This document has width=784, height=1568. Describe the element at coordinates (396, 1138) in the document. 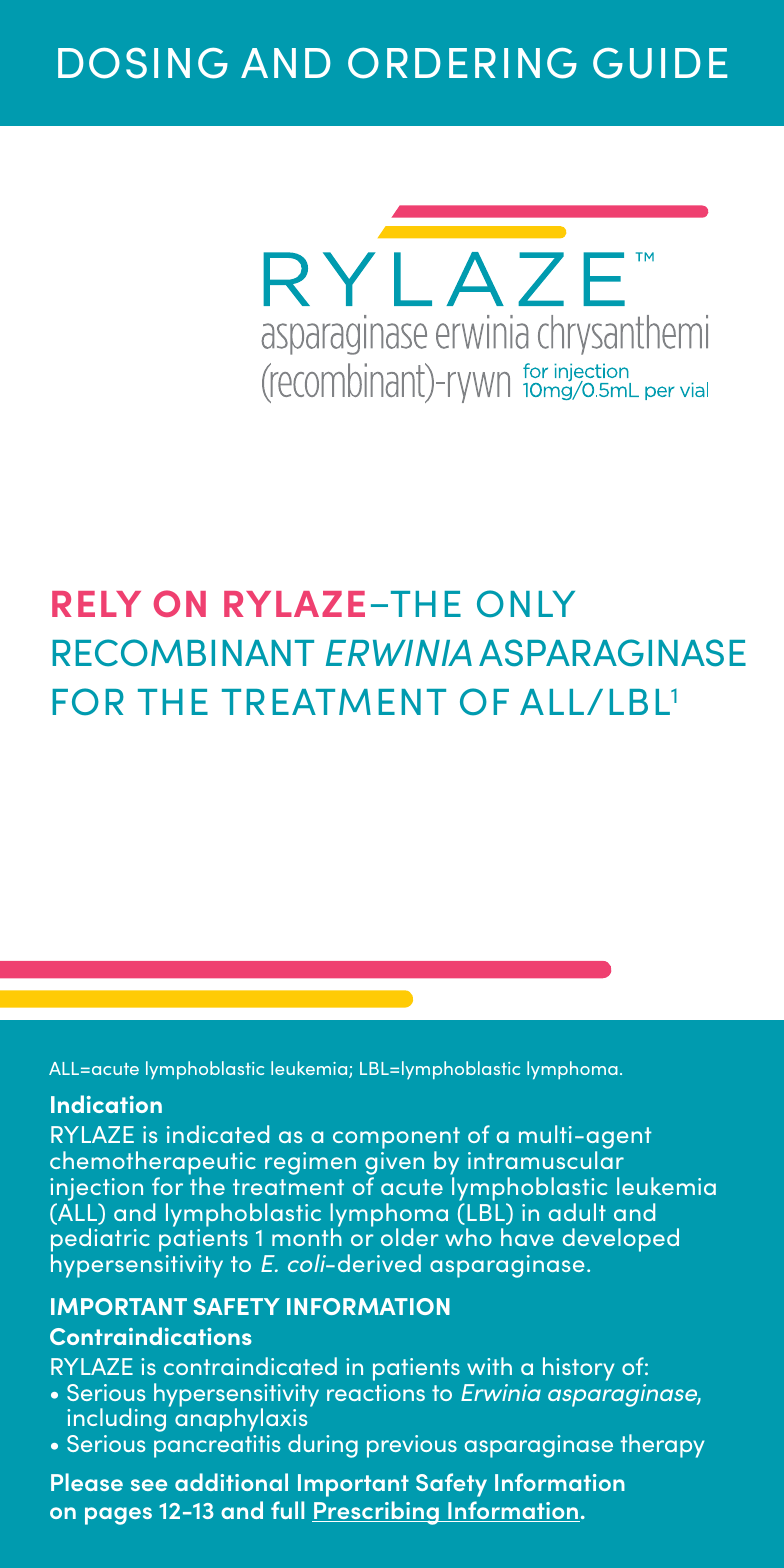

I see `component` at that location.
